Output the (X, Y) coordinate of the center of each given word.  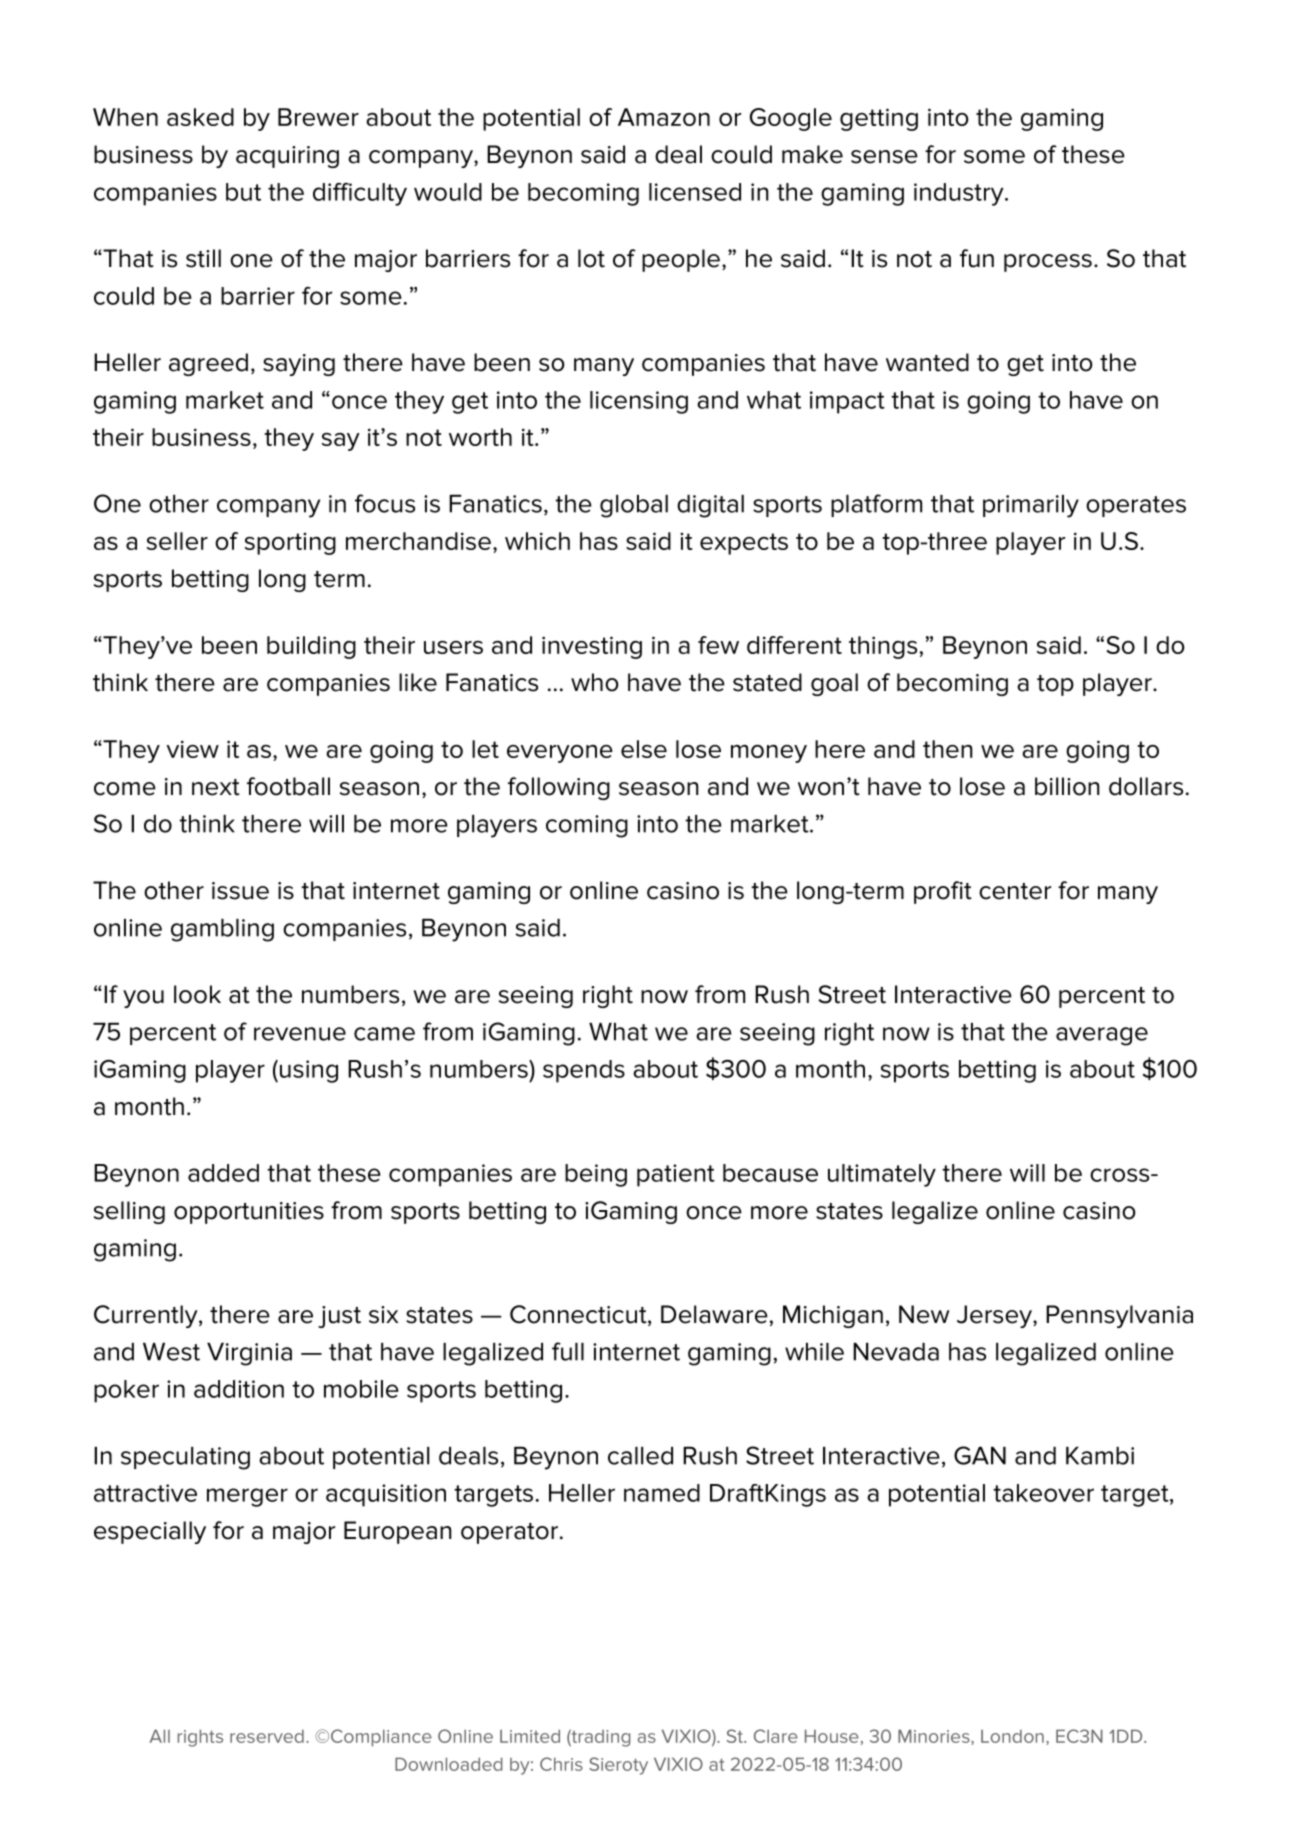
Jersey (995, 1316)
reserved (267, 1736)
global (634, 506)
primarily (1031, 506)
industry (960, 194)
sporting (290, 544)
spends (584, 1071)
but (243, 192)
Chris (561, 1764)
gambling (222, 930)
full (568, 1351)
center (1015, 891)
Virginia (249, 1354)
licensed (695, 192)
